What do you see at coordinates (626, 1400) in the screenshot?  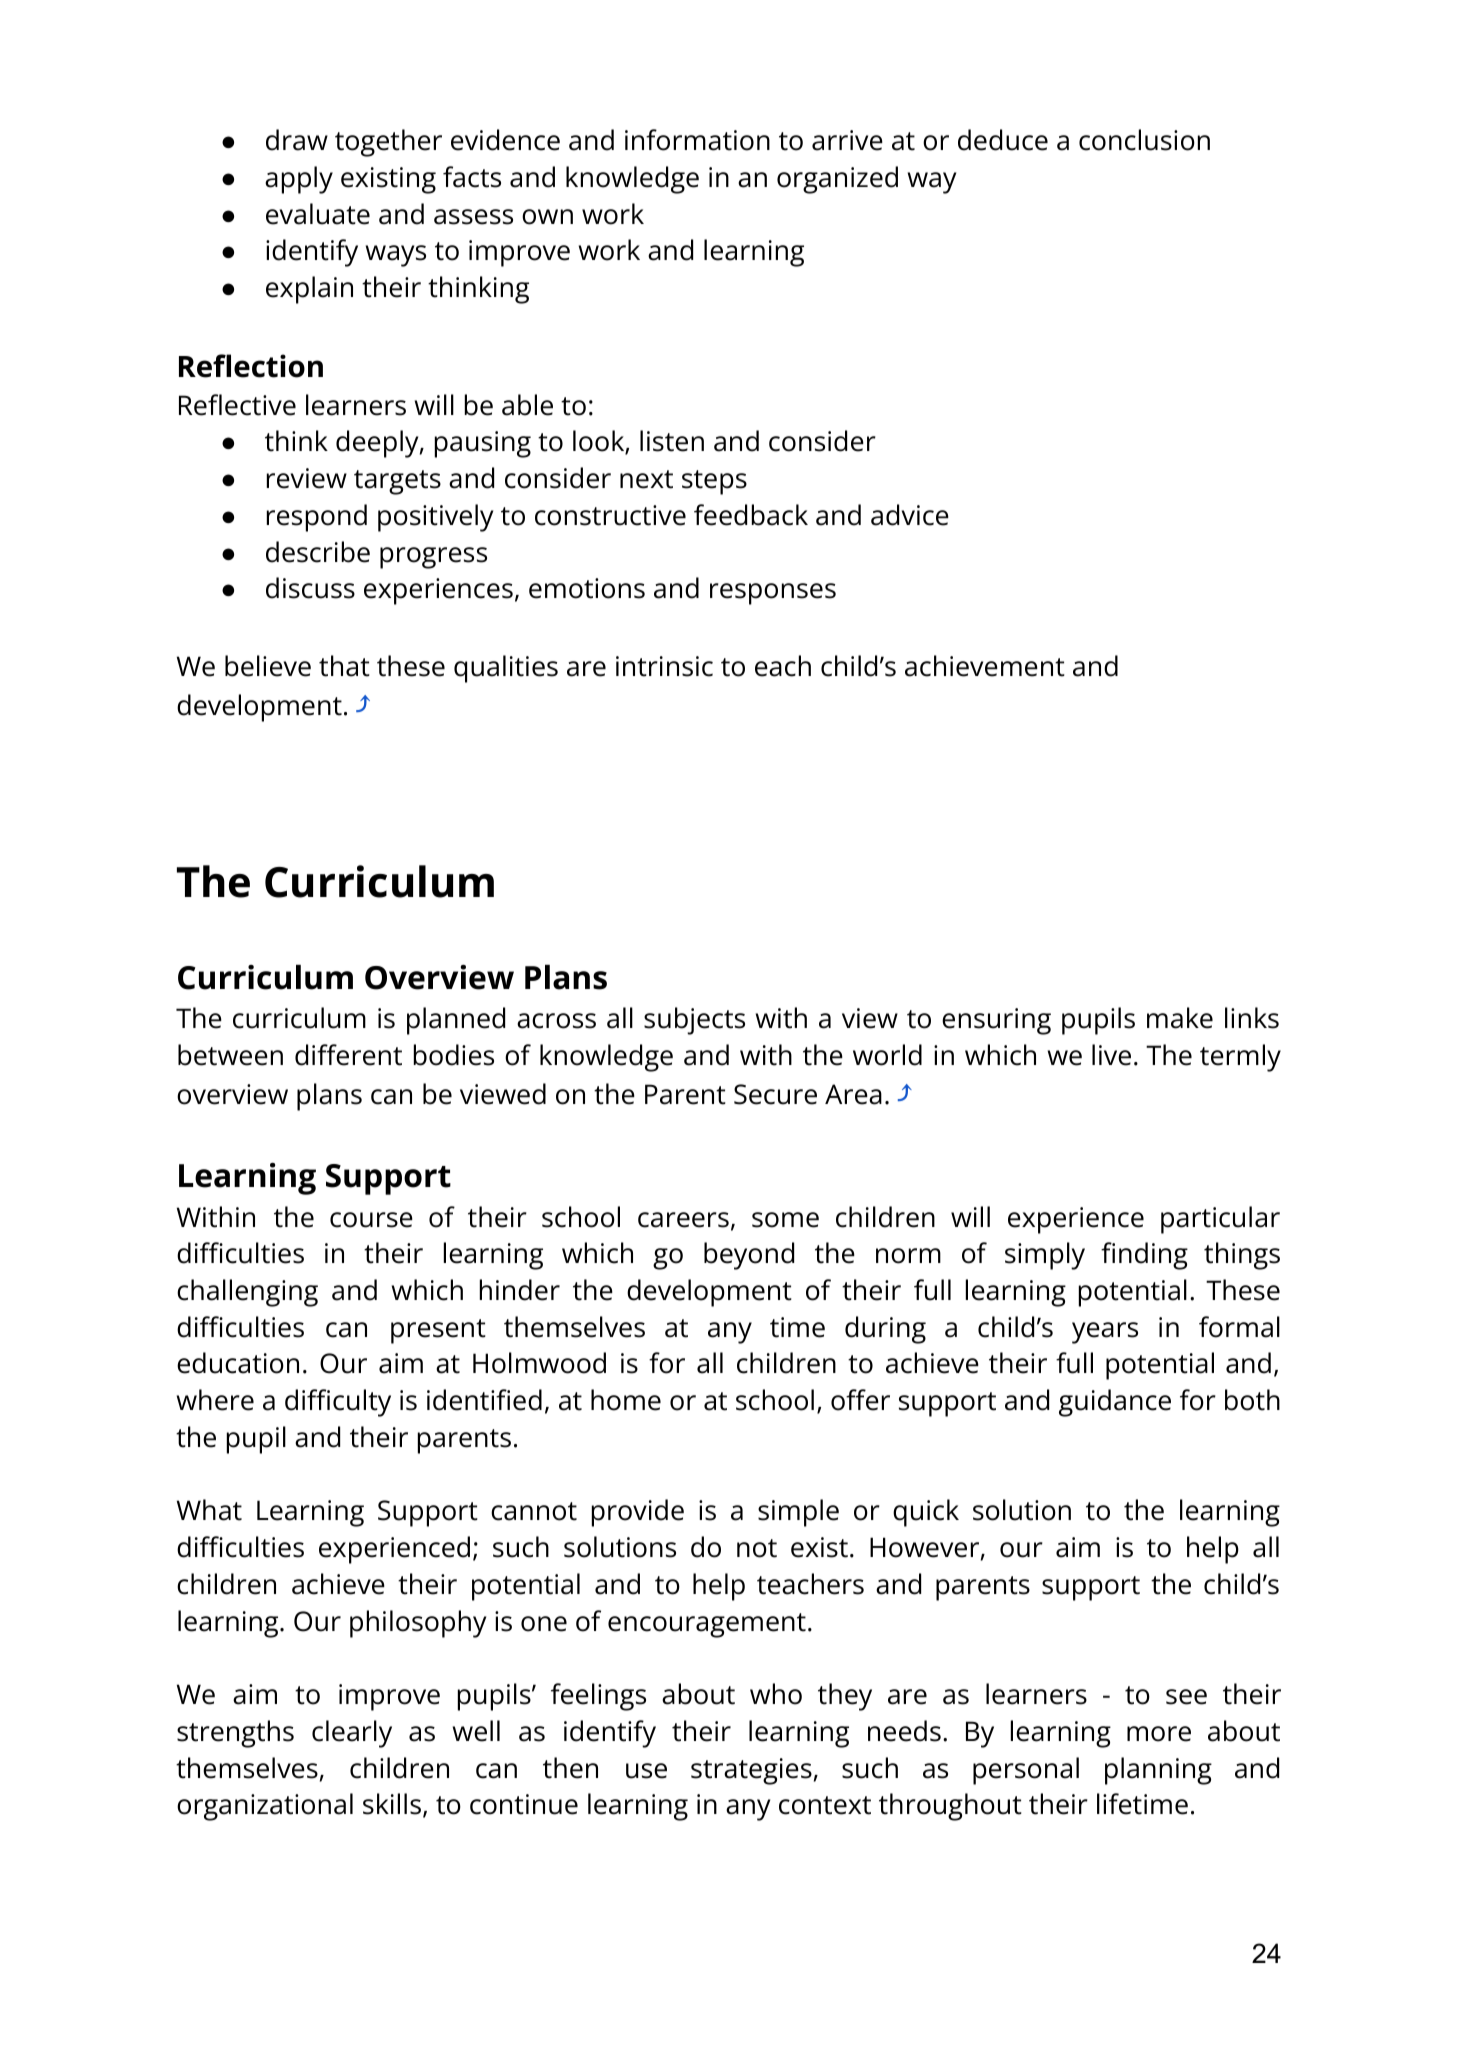 I see `home` at bounding box center [626, 1400].
